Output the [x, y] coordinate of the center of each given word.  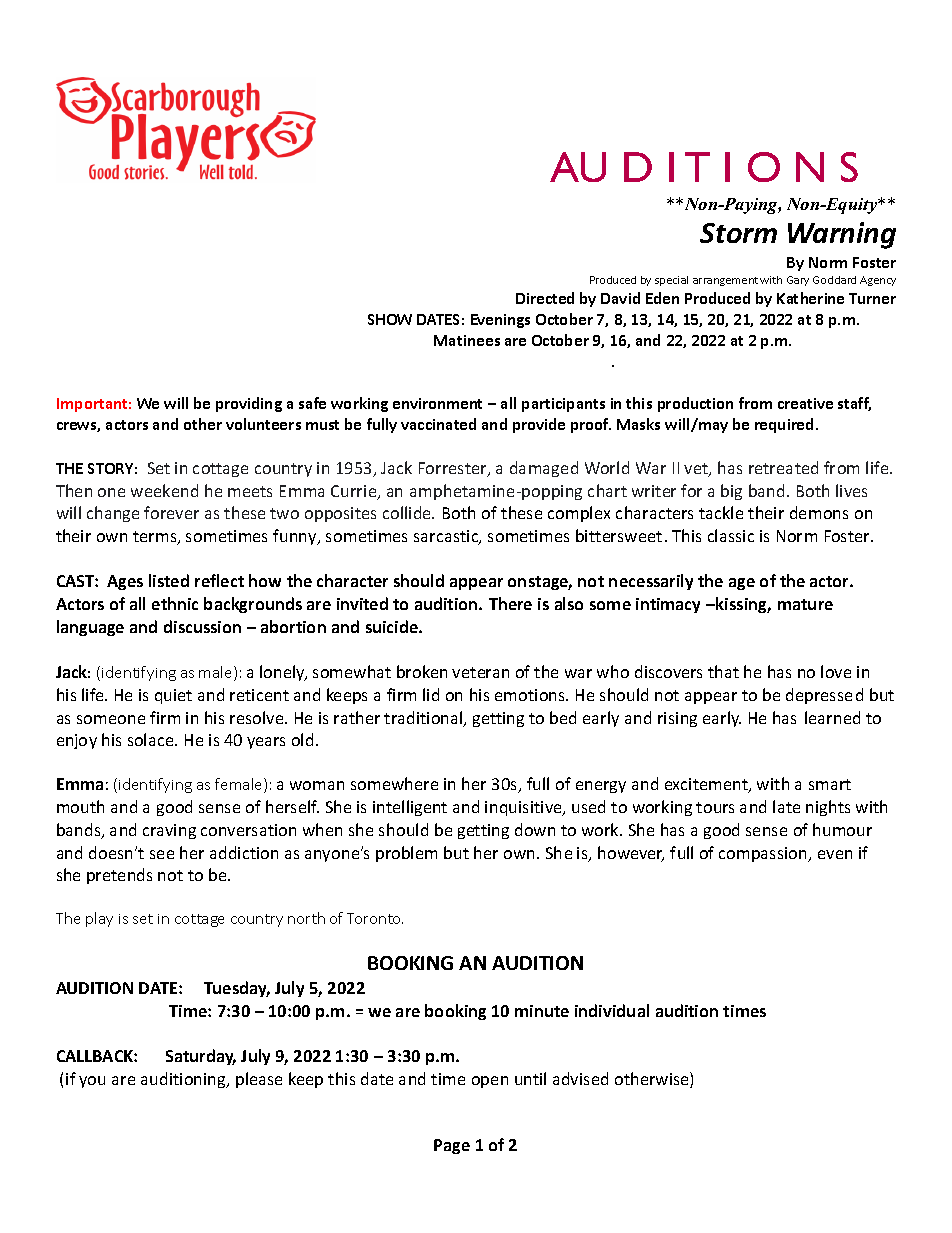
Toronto [375, 918]
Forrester [454, 469]
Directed [545, 298]
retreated [783, 467]
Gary [798, 281]
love [836, 671]
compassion [764, 854]
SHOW [390, 319]
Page [452, 1146]
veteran [480, 672]
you [92, 1082]
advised [580, 1078]
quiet [173, 696]
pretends [119, 876]
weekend [164, 490]
